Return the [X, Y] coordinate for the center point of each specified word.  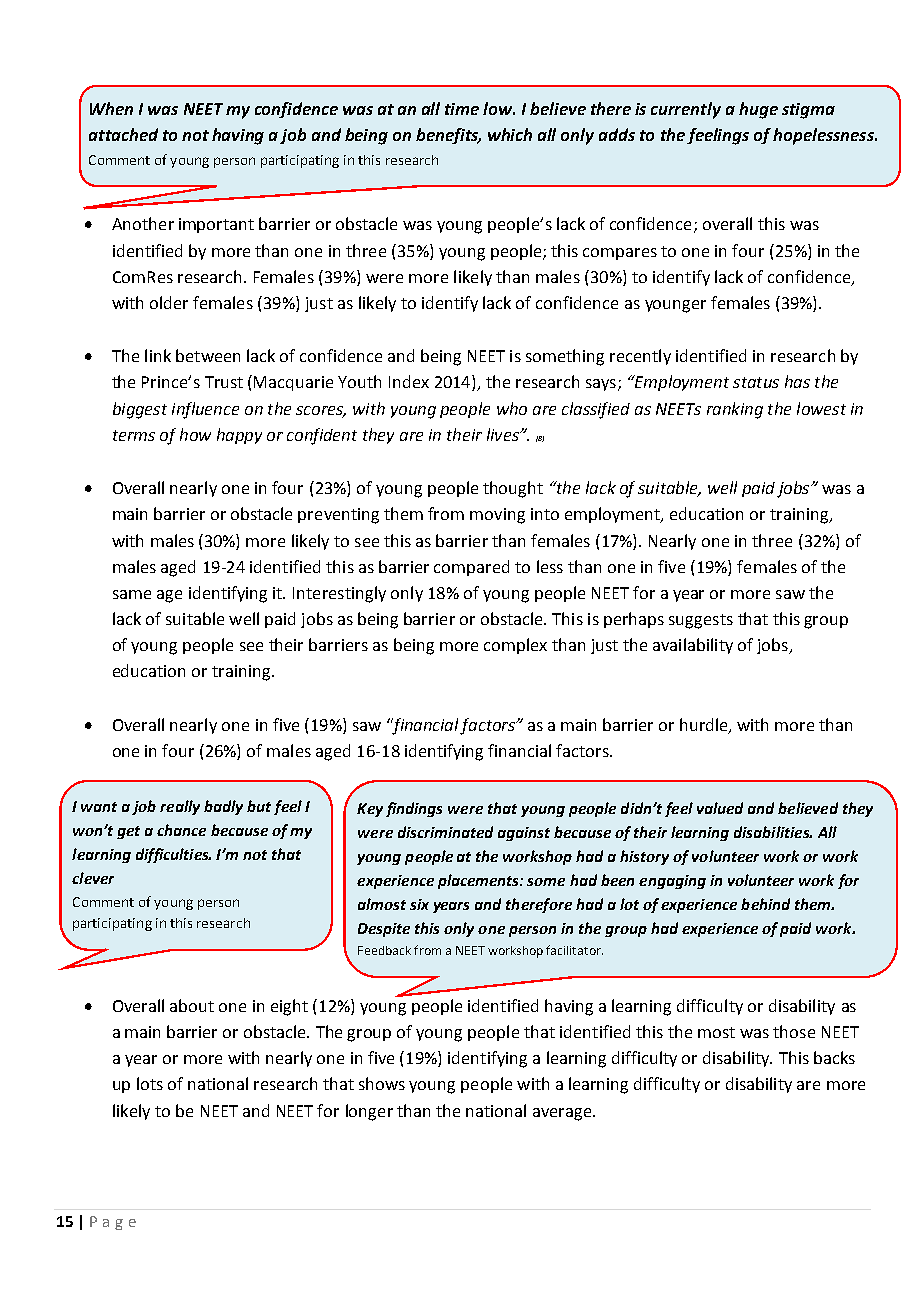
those [794, 1031]
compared [471, 568]
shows [382, 1083]
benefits [448, 136]
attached [123, 134]
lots [150, 1083]
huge [758, 110]
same [132, 594]
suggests [701, 621]
